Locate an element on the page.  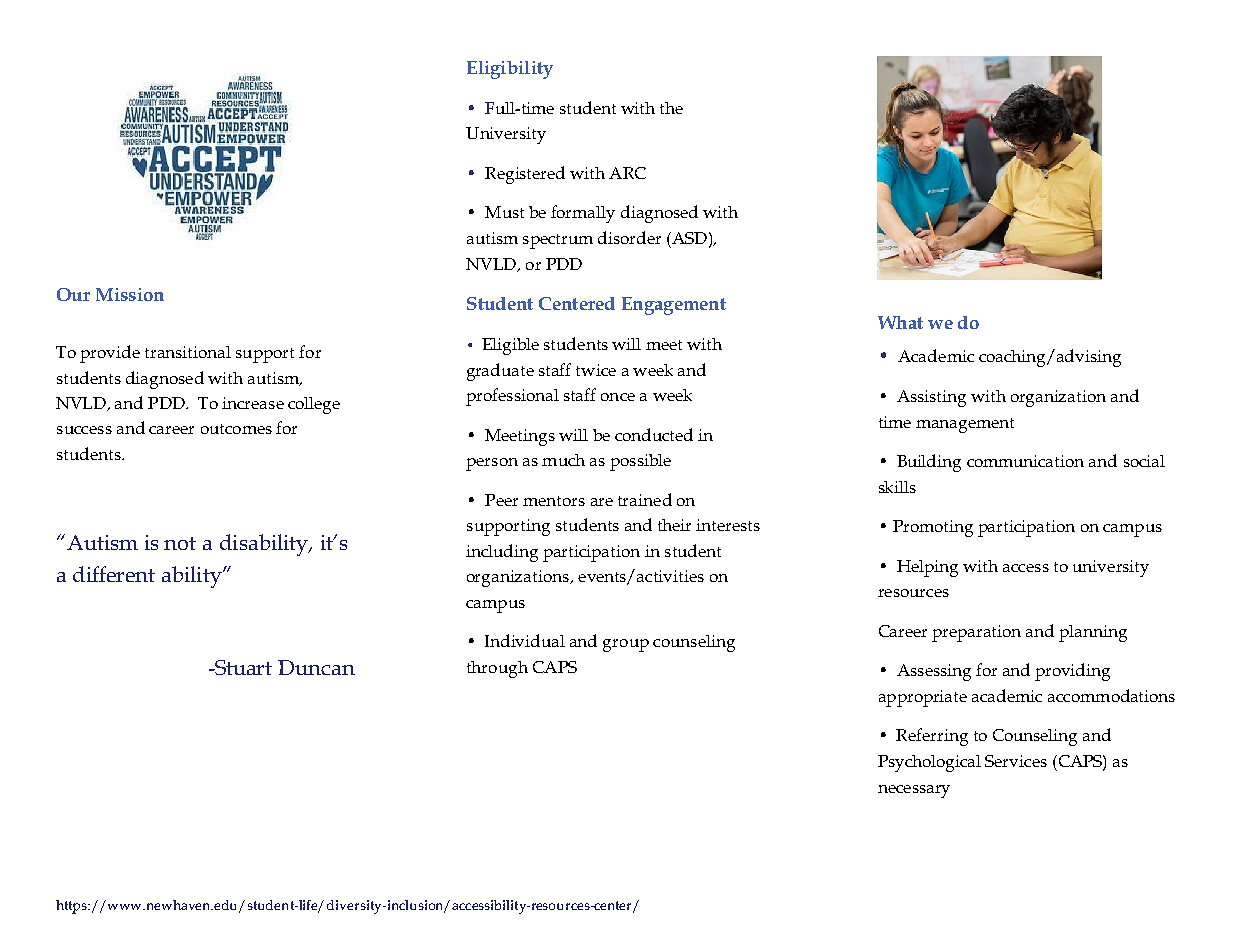
disorder is located at coordinates (629, 237).
